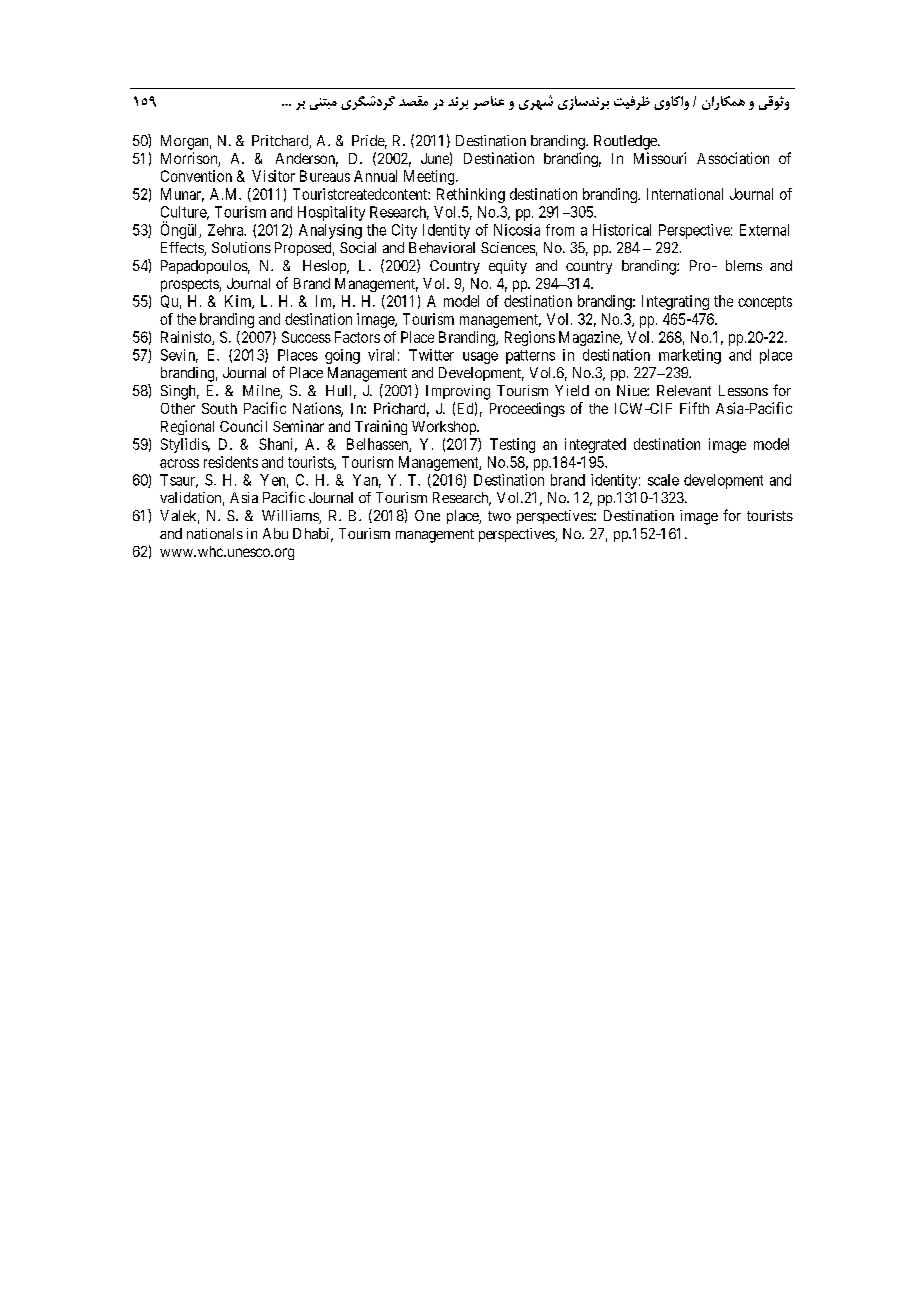 The width and height of the document is (924, 1308). Describe the element at coordinates (275, 533) in the document. I see `Abu` at that location.
